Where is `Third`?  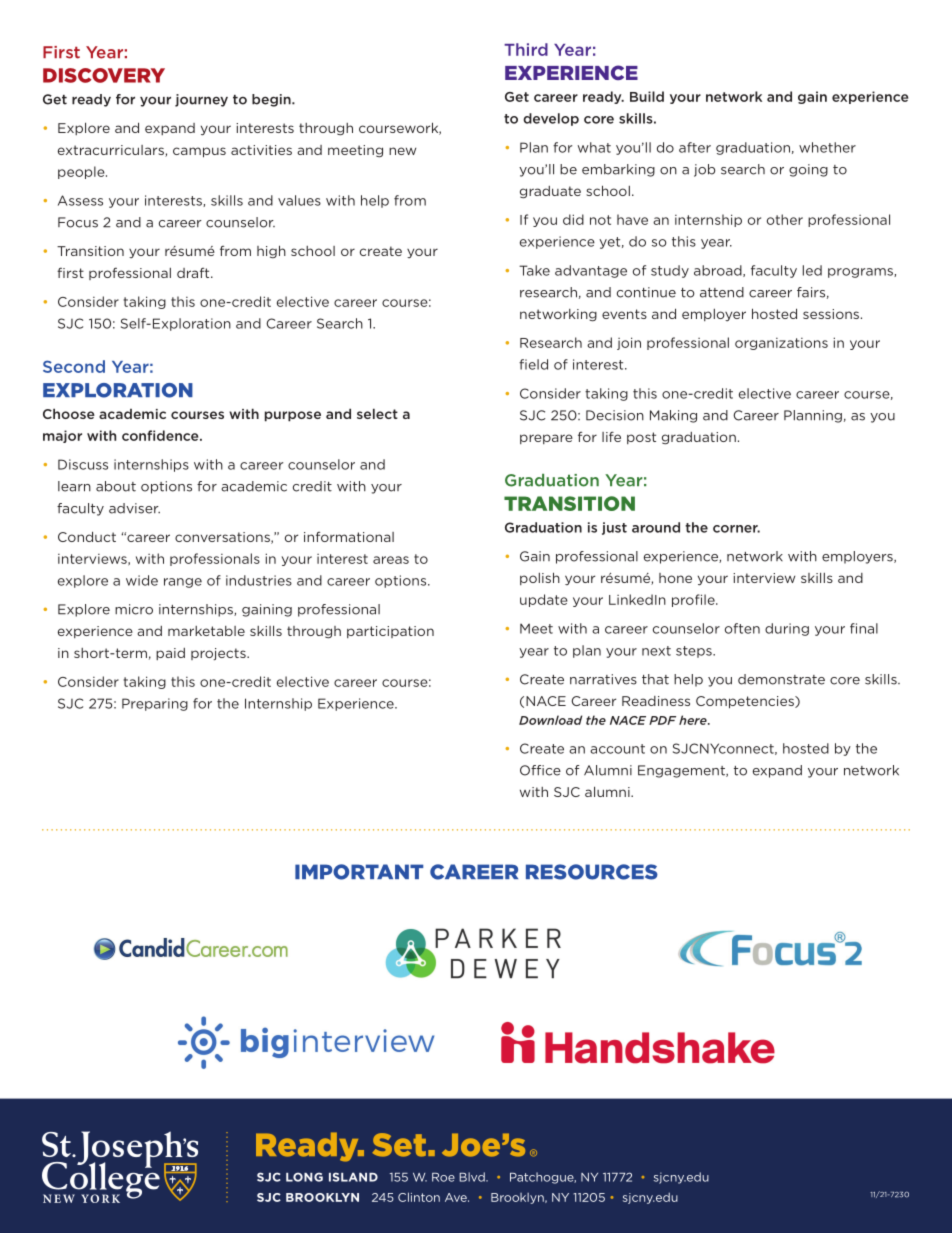
Third is located at coordinates (526, 49).
